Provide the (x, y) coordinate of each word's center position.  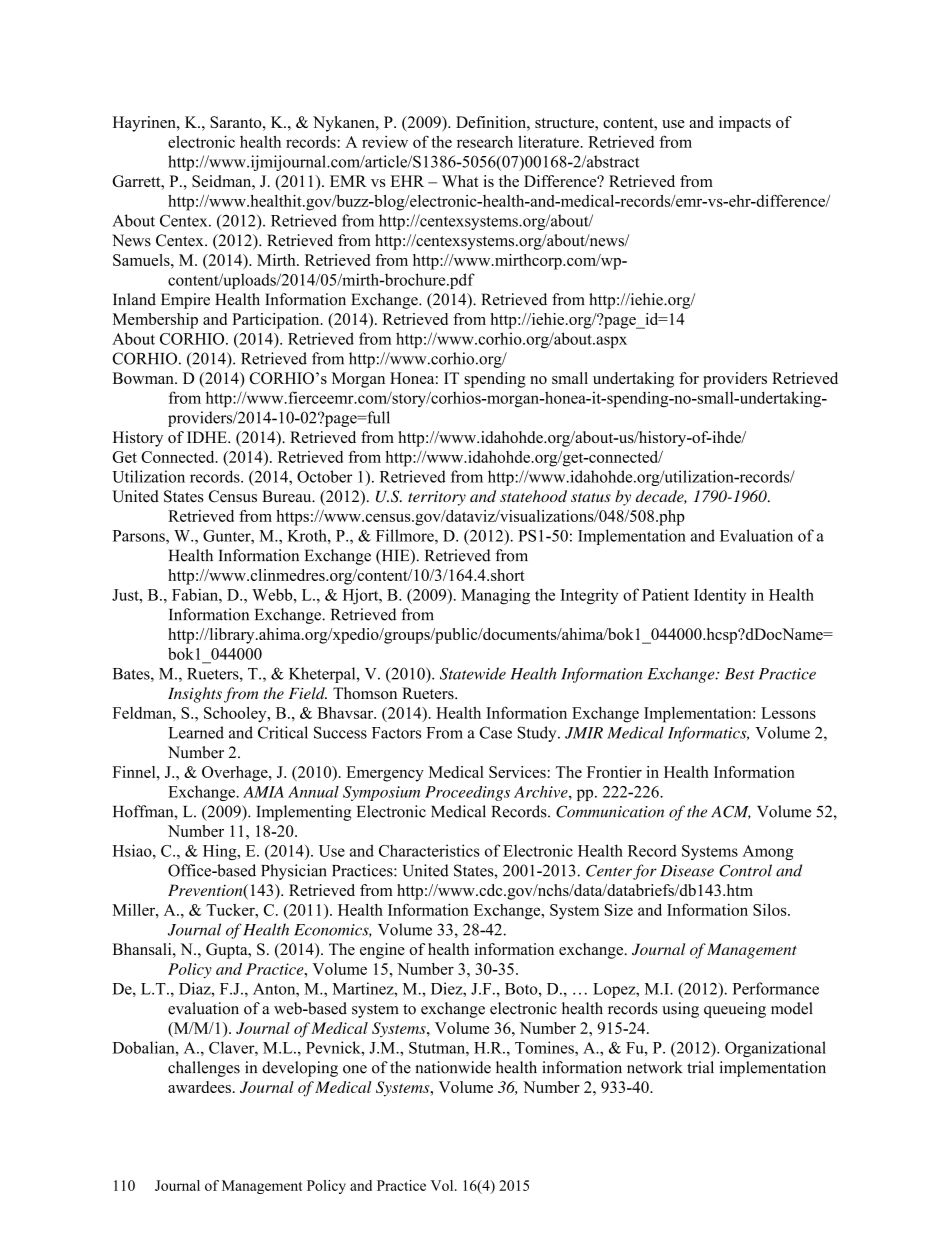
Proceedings (467, 793)
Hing (221, 852)
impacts (745, 124)
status (591, 497)
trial (700, 1067)
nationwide (453, 1067)
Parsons (140, 536)
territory (437, 498)
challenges (204, 1069)
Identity (720, 596)
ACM (731, 812)
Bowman (144, 378)
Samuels (142, 260)
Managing (495, 596)
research (485, 142)
